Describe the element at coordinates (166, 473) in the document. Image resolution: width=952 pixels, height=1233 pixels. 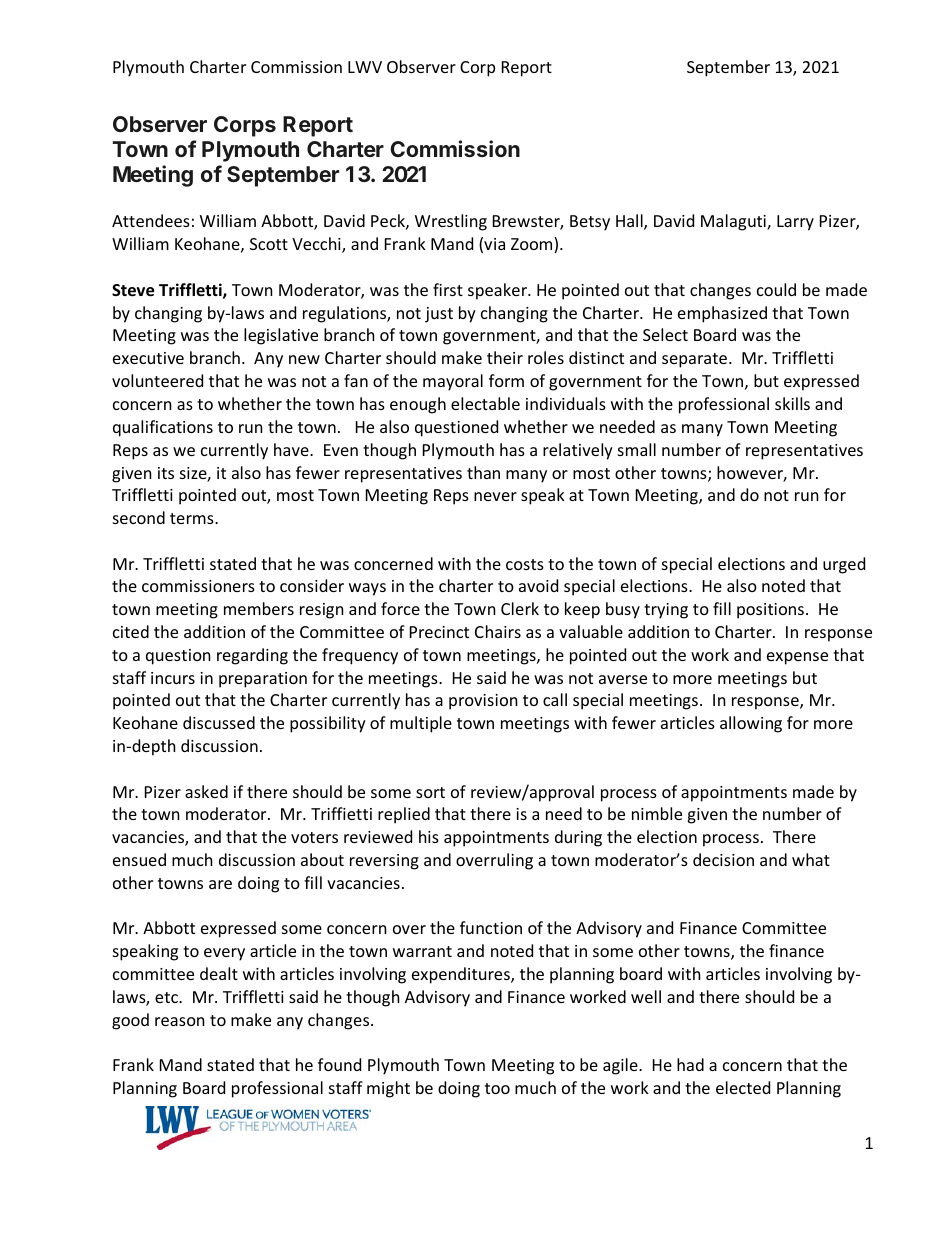
I see `its` at that location.
